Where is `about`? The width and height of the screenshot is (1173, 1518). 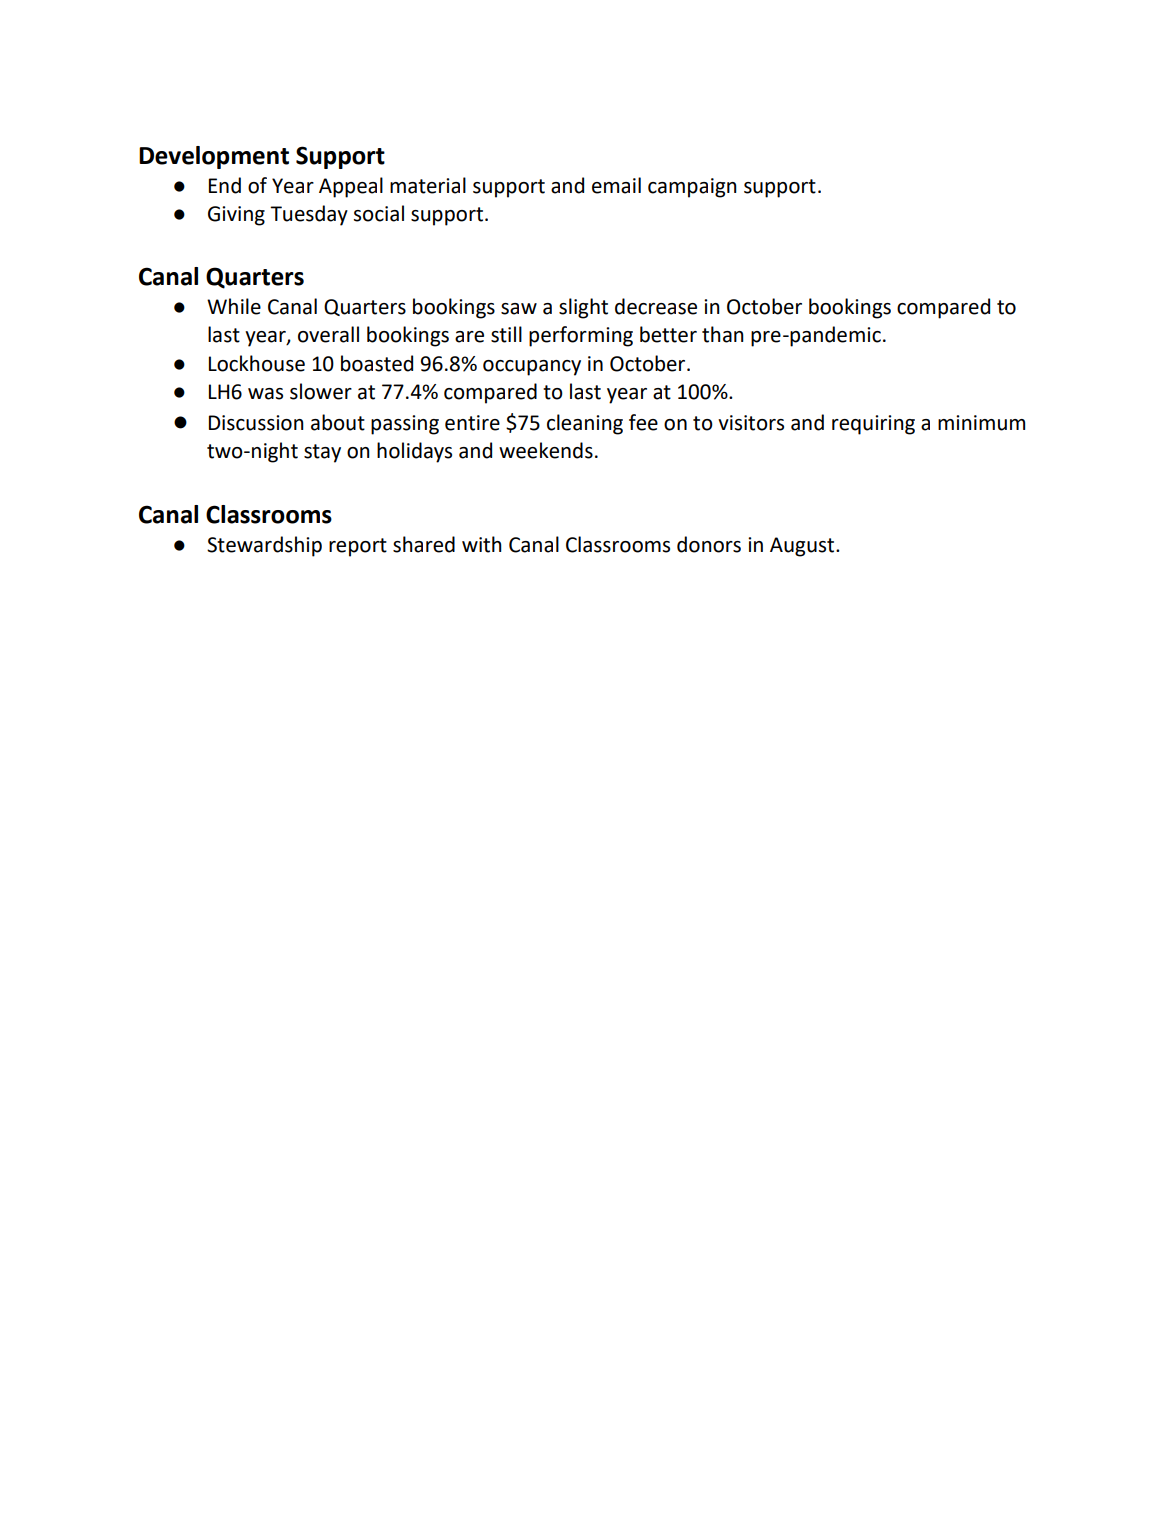
about is located at coordinates (338, 422).
